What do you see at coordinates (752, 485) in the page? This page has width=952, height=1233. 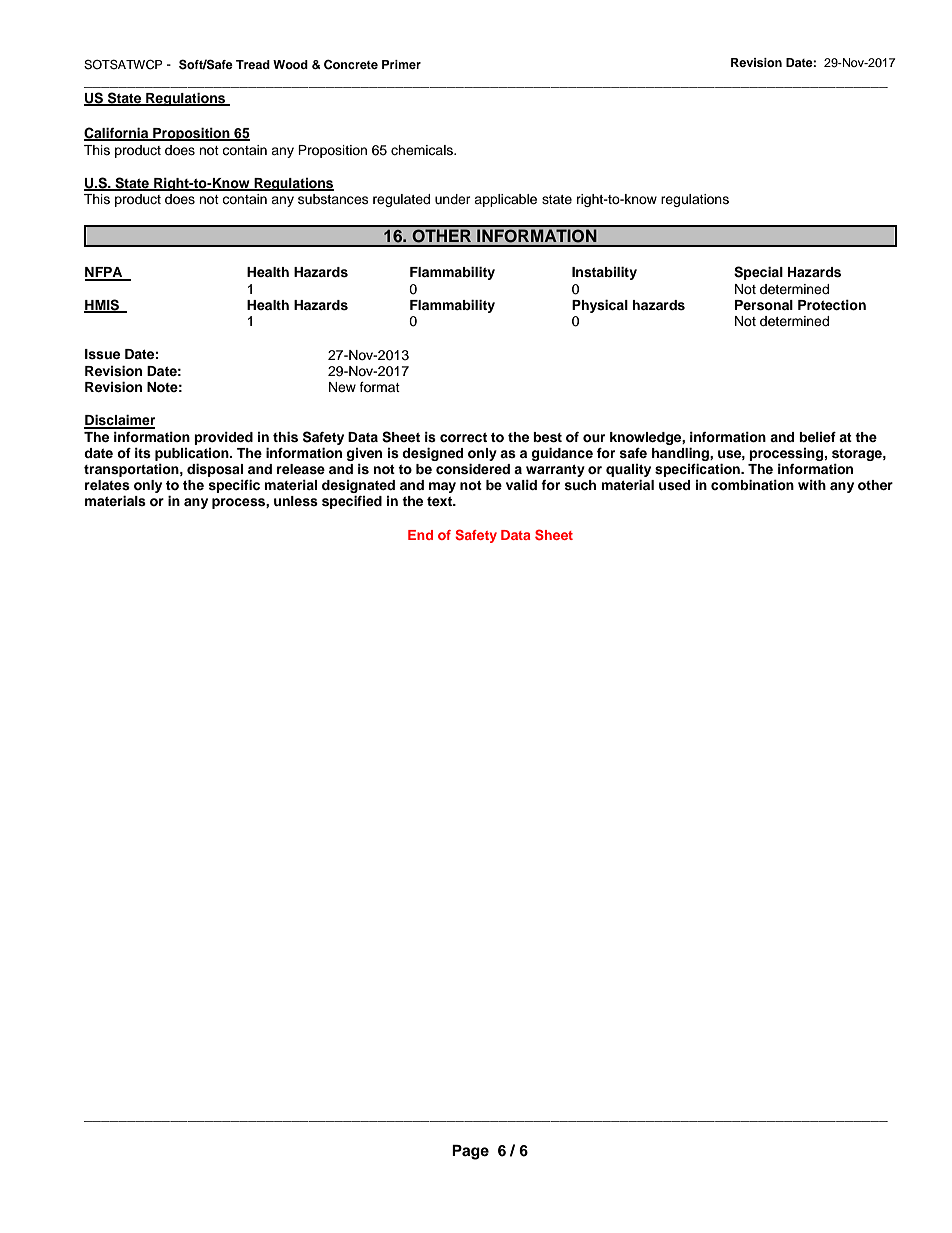 I see `combination` at bounding box center [752, 485].
